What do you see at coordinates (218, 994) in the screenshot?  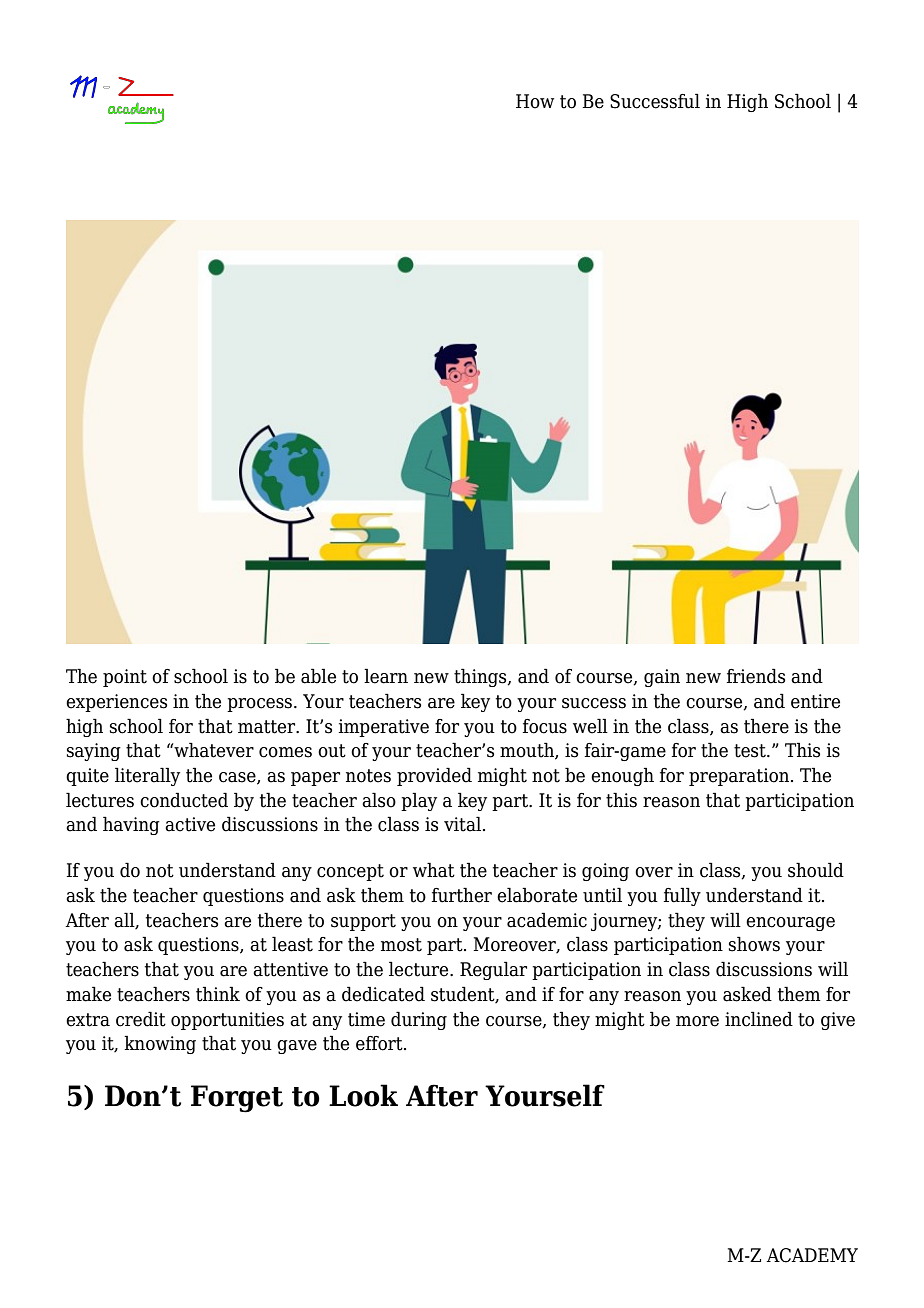 I see `think` at bounding box center [218, 994].
